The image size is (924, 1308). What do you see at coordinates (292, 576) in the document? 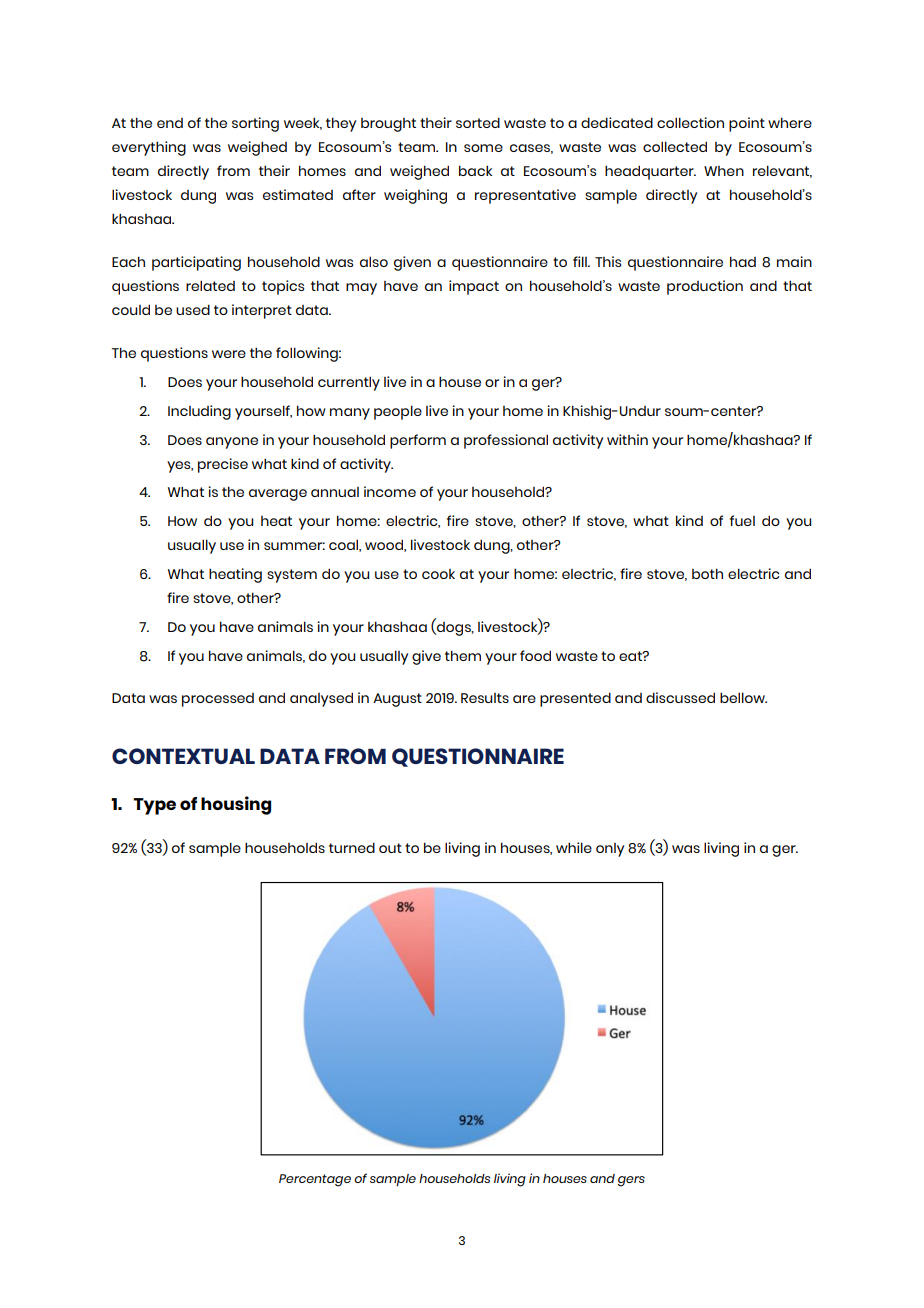
I see `system` at bounding box center [292, 576].
